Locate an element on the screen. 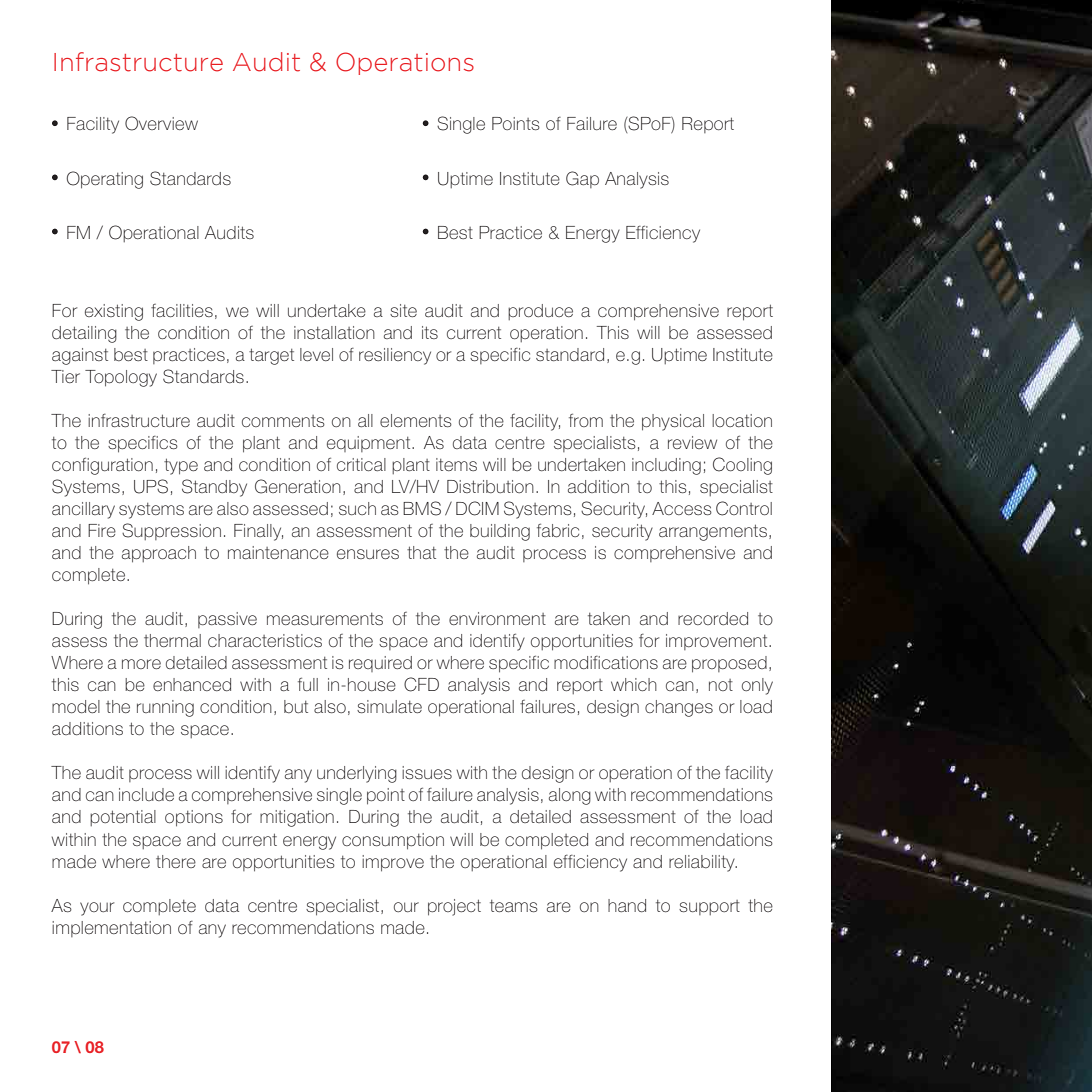 Image resolution: width=1092 pixels, height=1092 pixels. Suppression is located at coordinates (171, 531).
